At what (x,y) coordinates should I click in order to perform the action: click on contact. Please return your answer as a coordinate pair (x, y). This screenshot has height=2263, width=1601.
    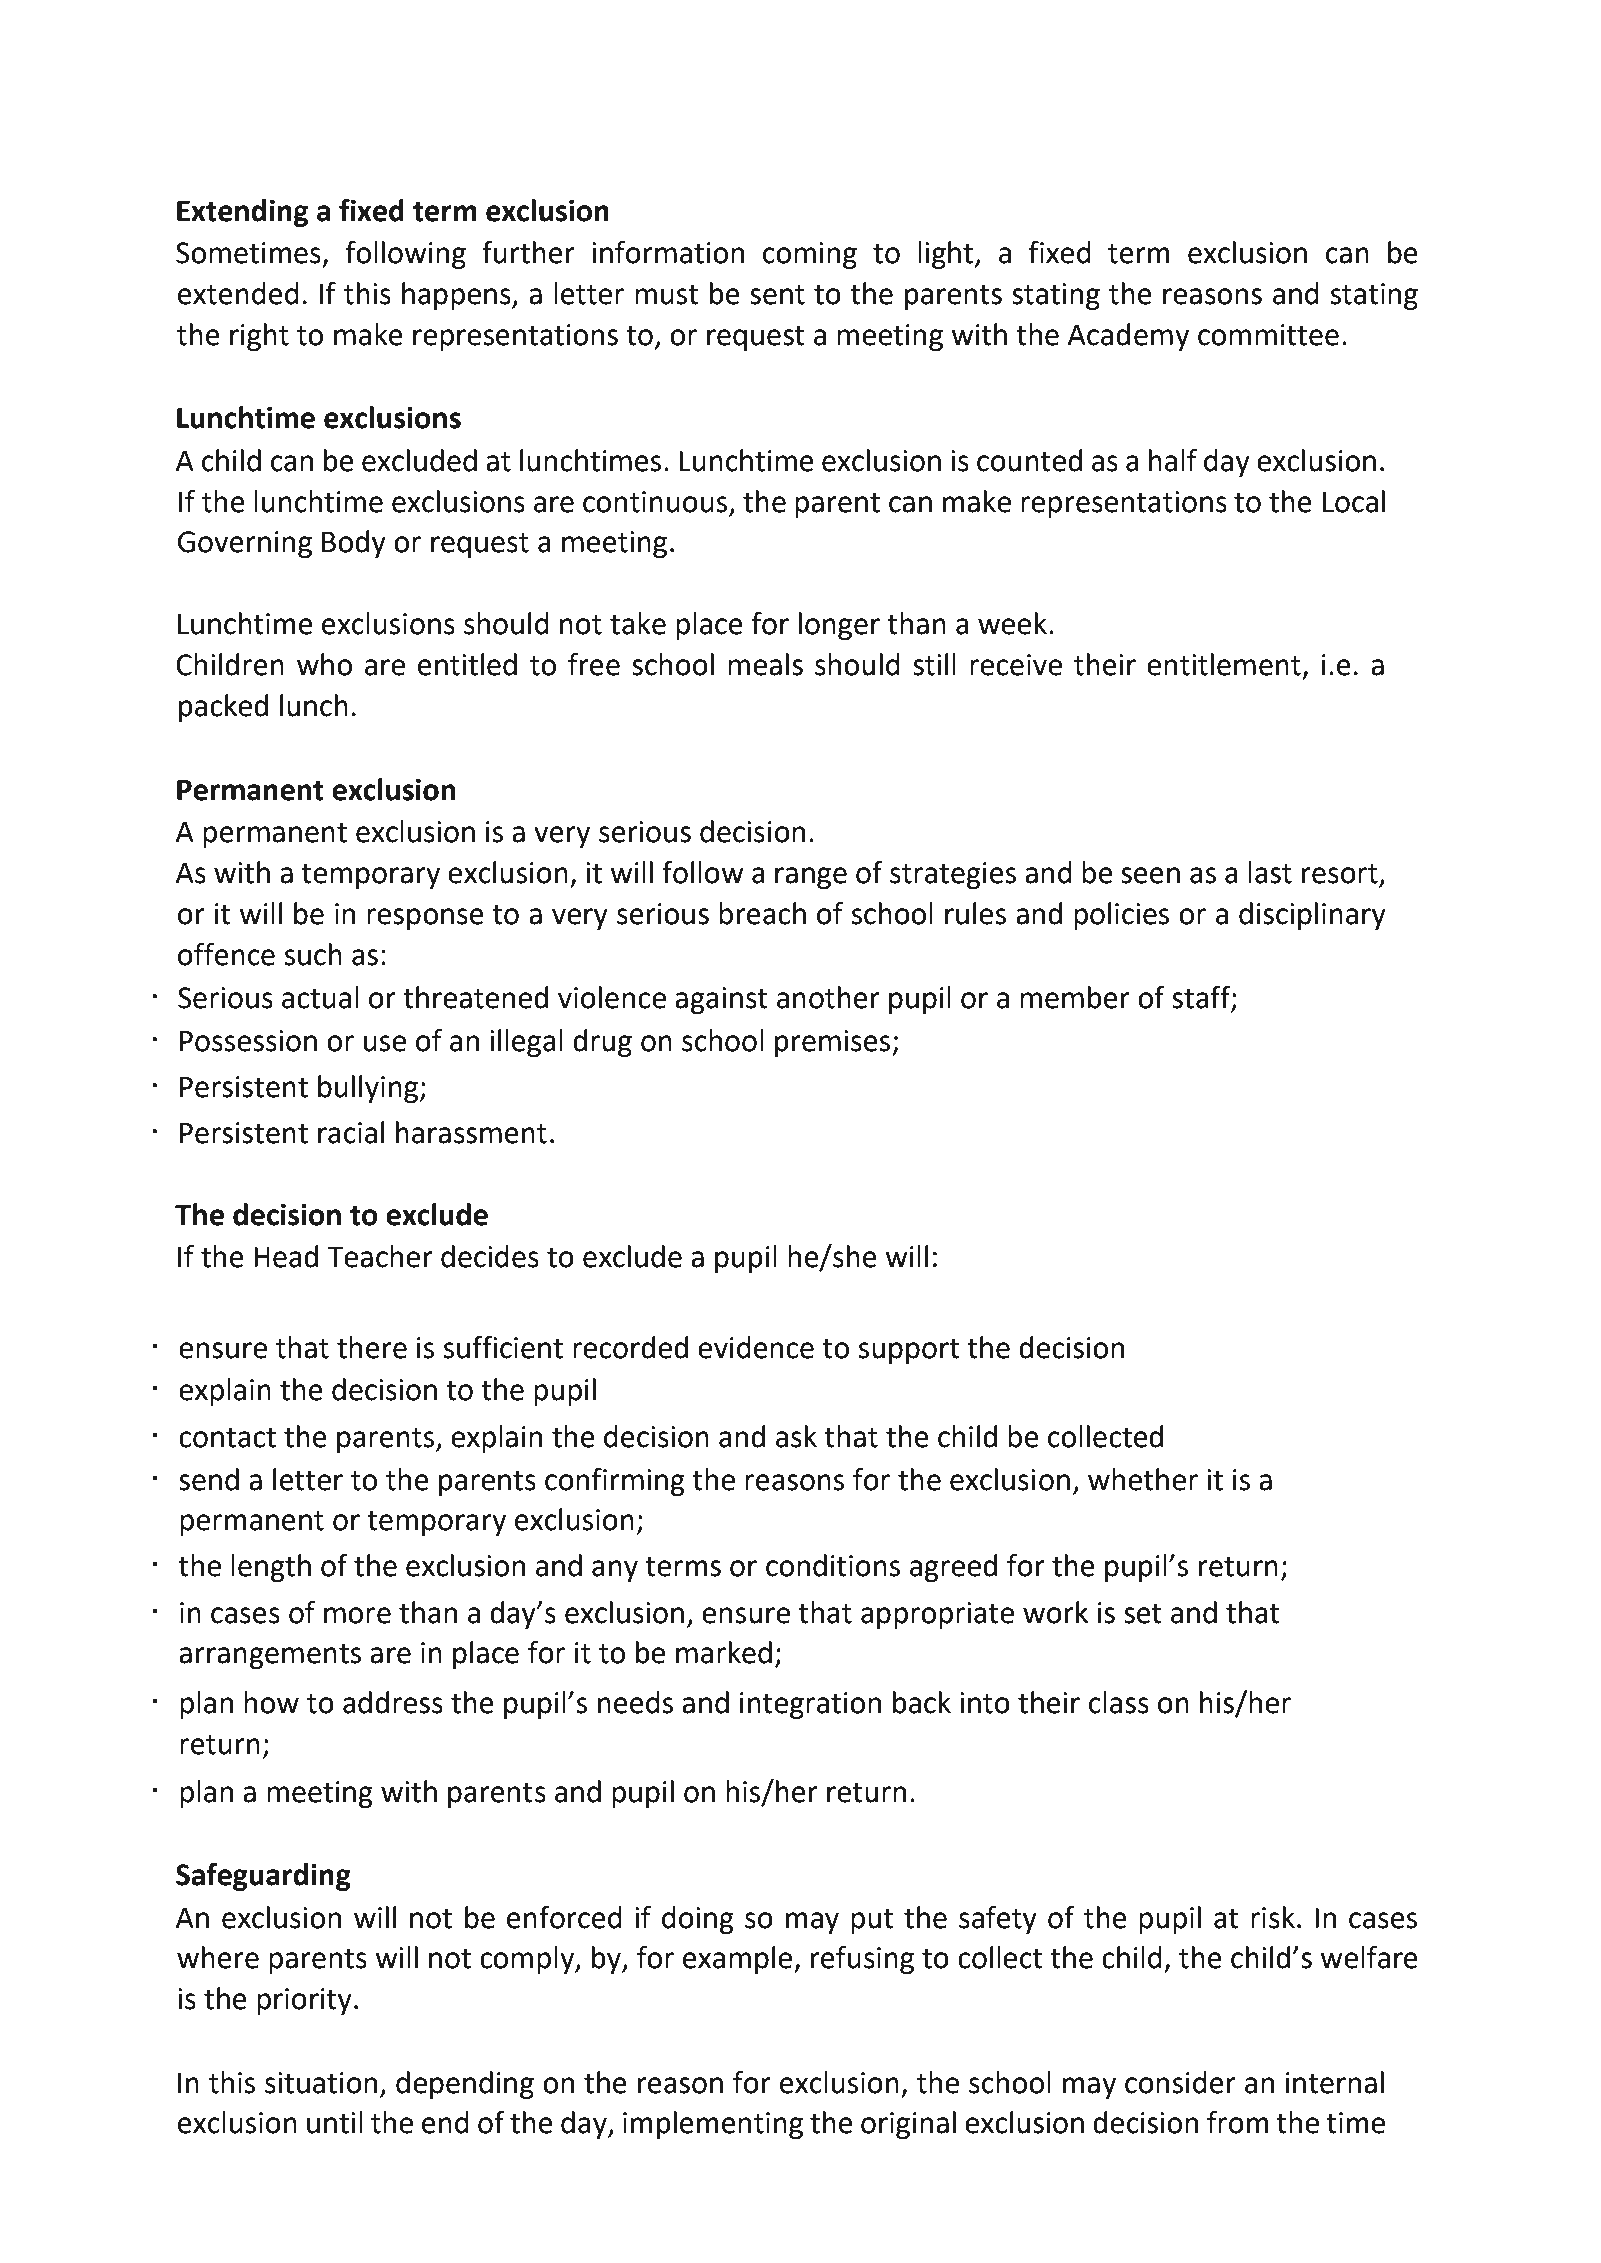
    Looking at the image, I should click on (227, 1438).
